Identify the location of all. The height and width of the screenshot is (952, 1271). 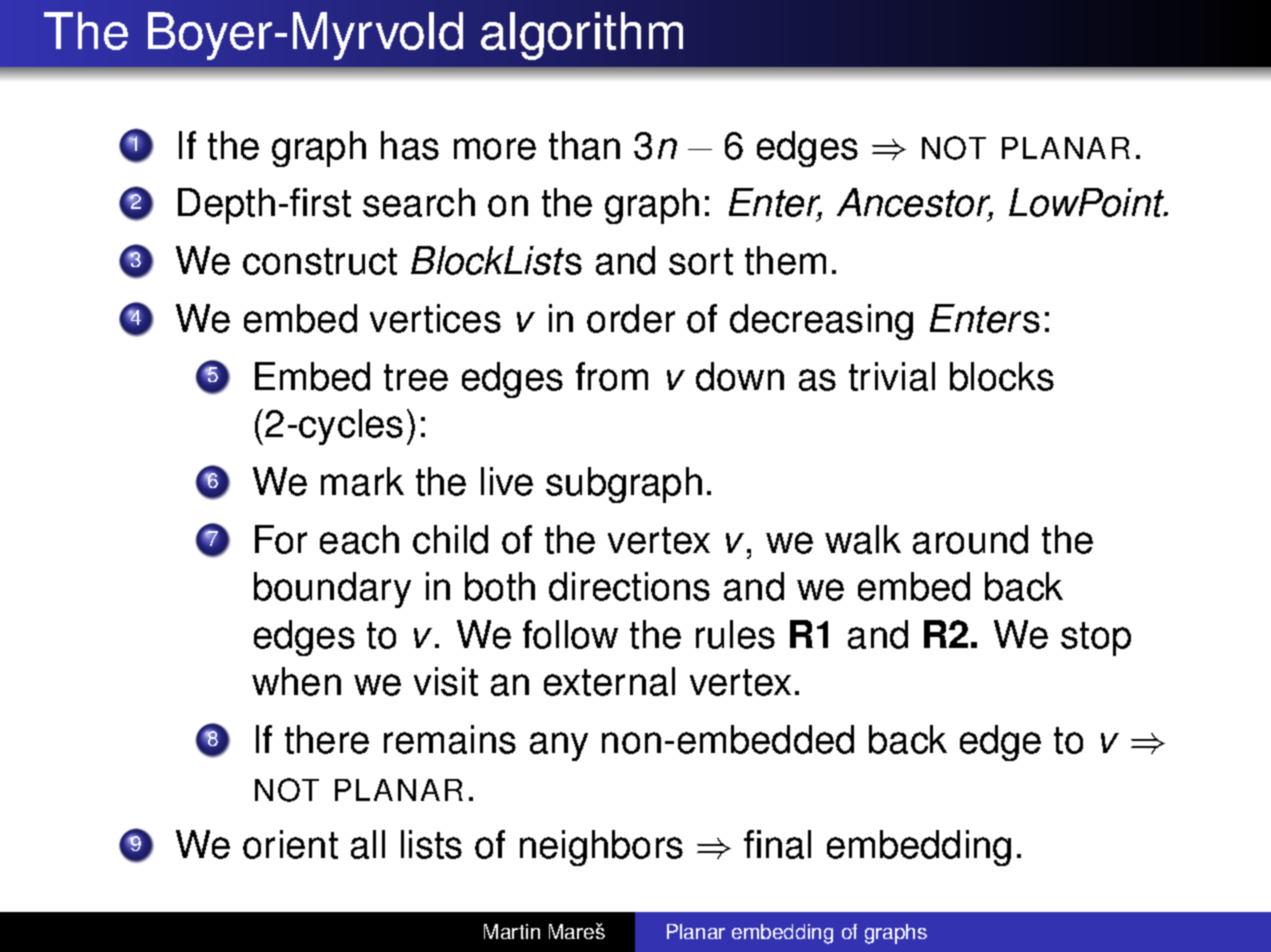
(368, 844).
